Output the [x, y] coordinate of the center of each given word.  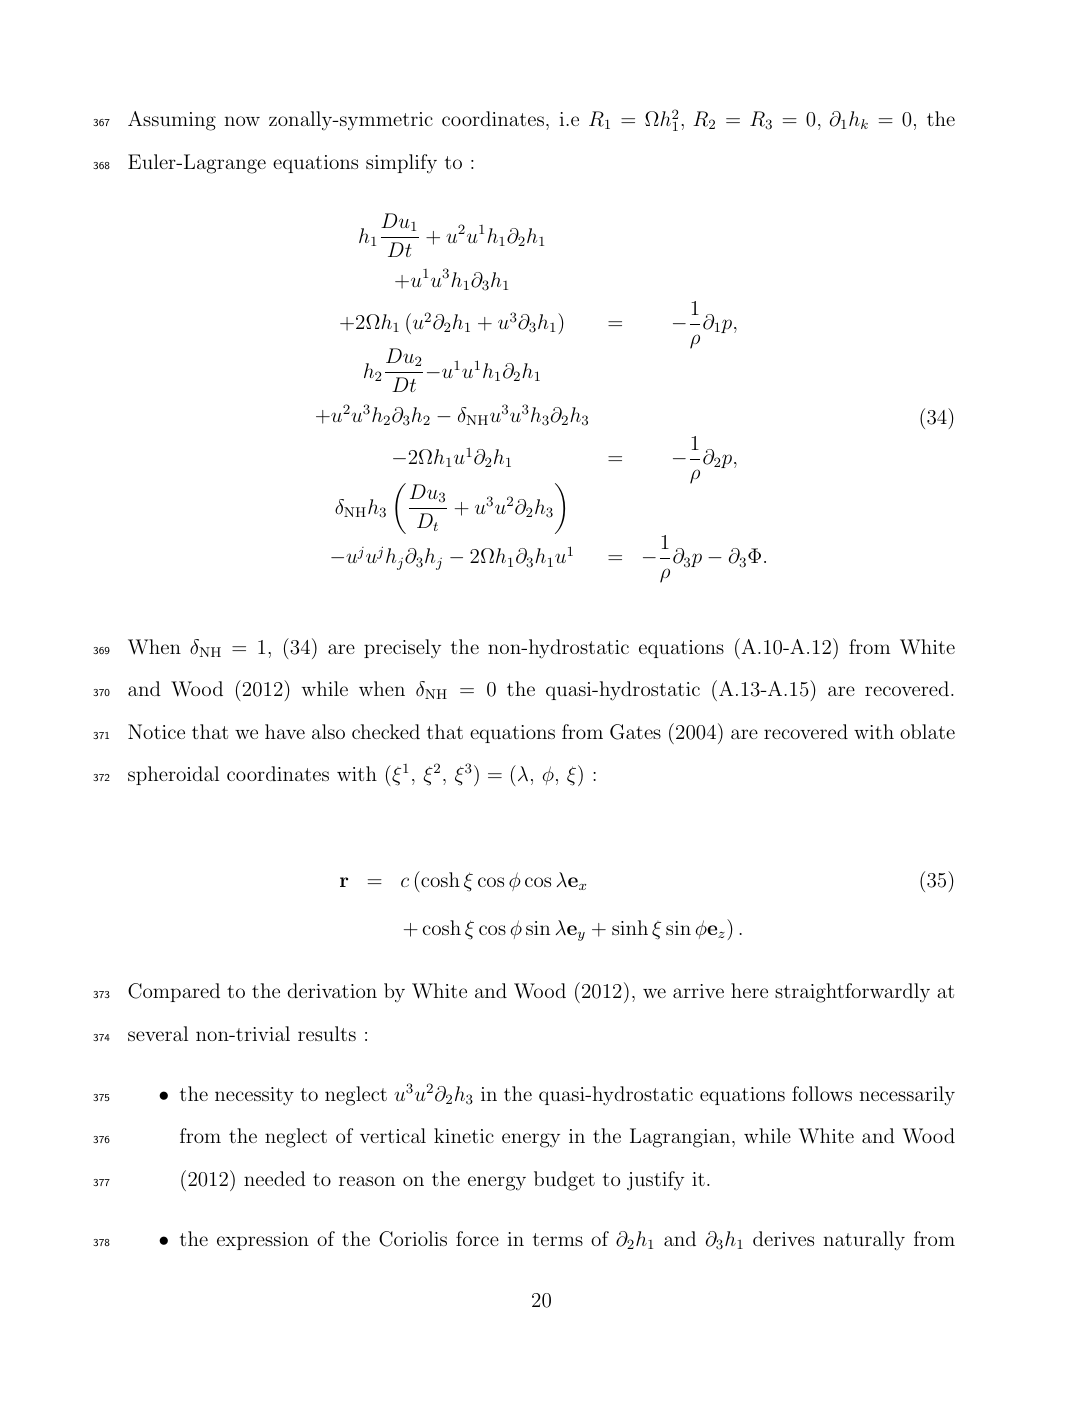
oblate [927, 731]
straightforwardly [852, 993]
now [242, 121]
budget [564, 1181]
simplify [401, 164]
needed [275, 1178]
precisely [402, 649]
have [285, 731]
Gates [635, 732]
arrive [698, 991]
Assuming [172, 121]
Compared [174, 992]
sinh [630, 927]
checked [386, 731]
